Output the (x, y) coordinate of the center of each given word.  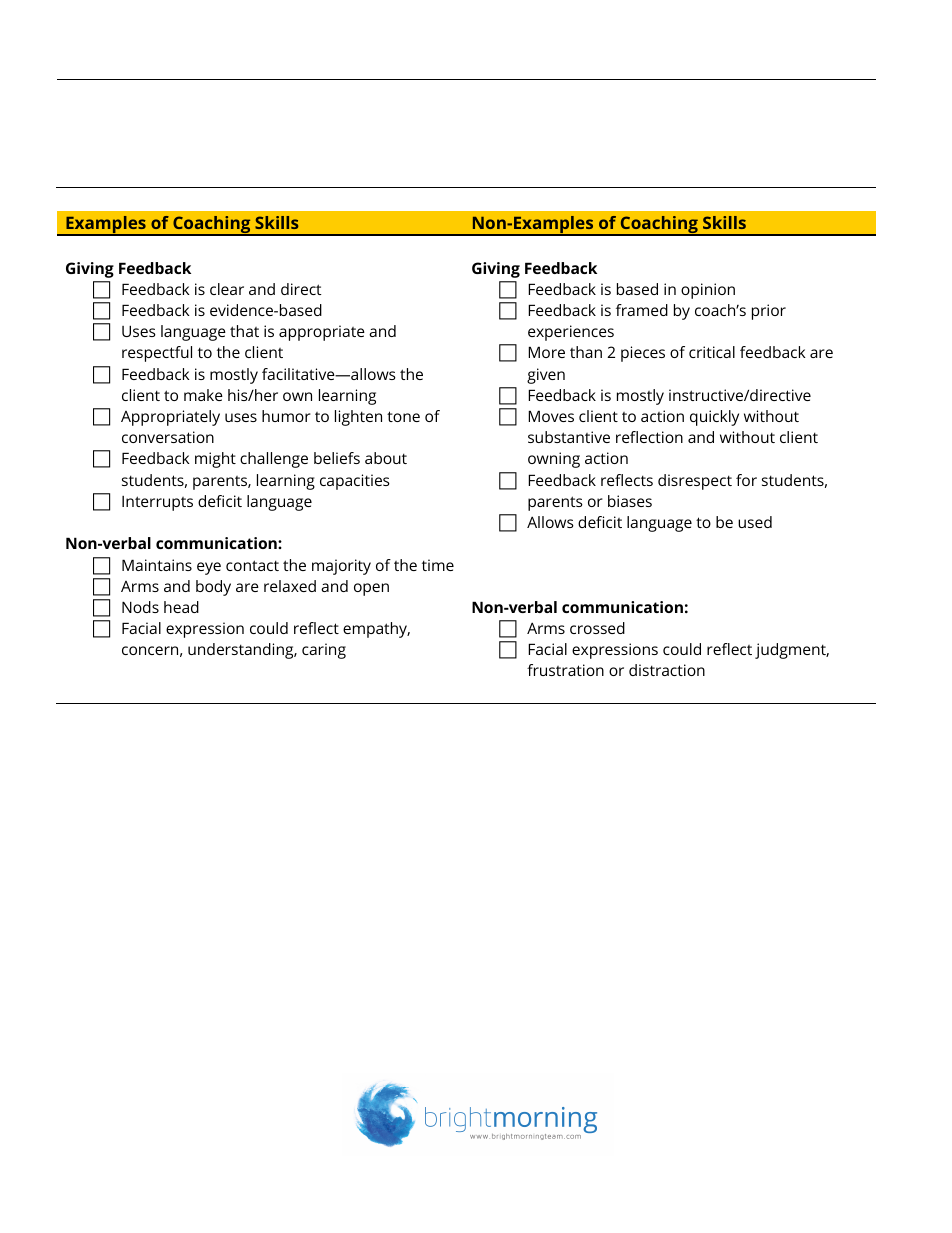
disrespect (695, 482)
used (755, 522)
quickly (714, 418)
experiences (571, 333)
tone (403, 416)
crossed (597, 628)
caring (324, 651)
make (203, 395)
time (438, 565)
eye (209, 568)
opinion (708, 291)
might (215, 460)
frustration (565, 670)
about (386, 458)
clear (227, 289)
